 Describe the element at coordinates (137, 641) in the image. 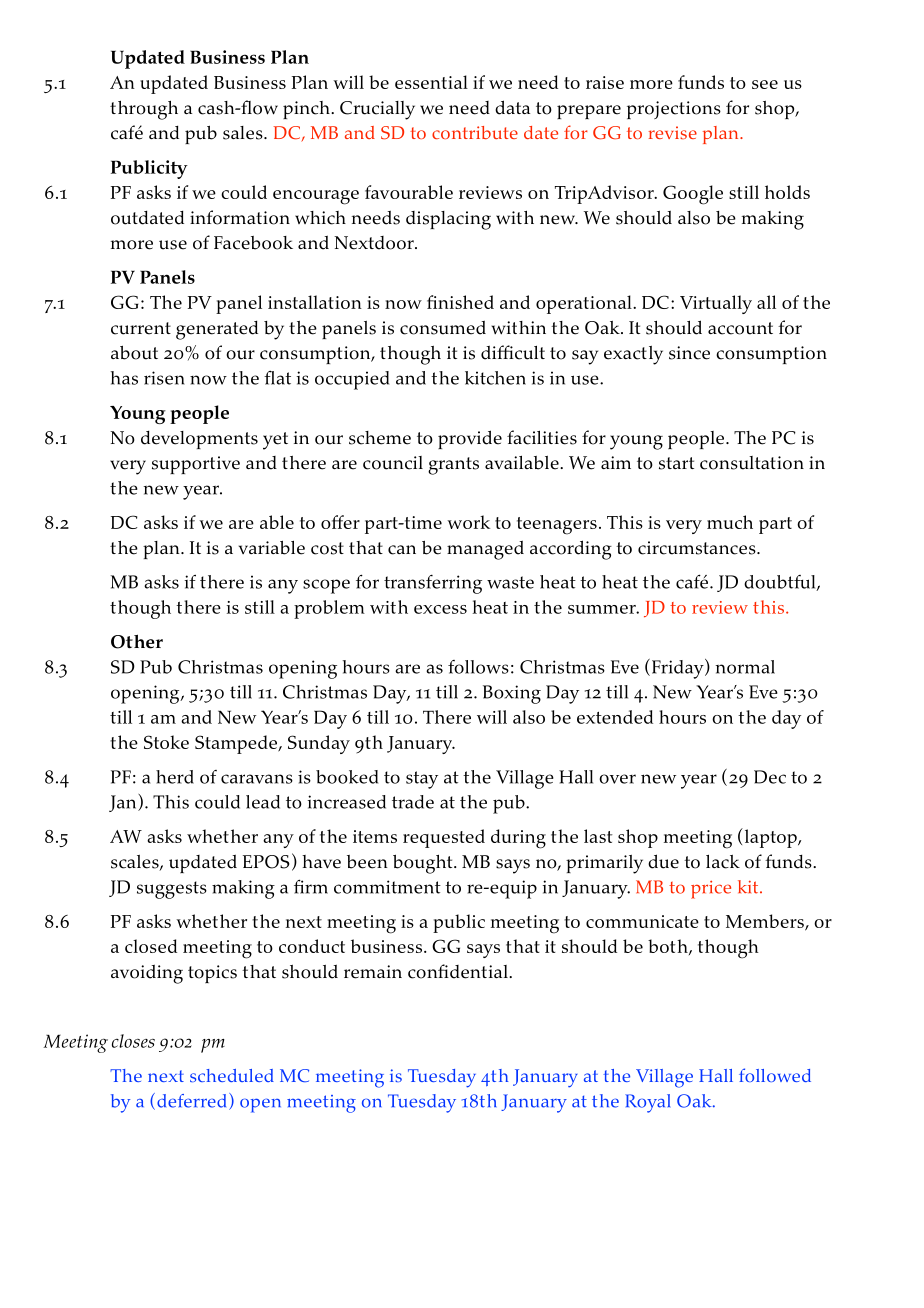

I see `Other` at that location.
